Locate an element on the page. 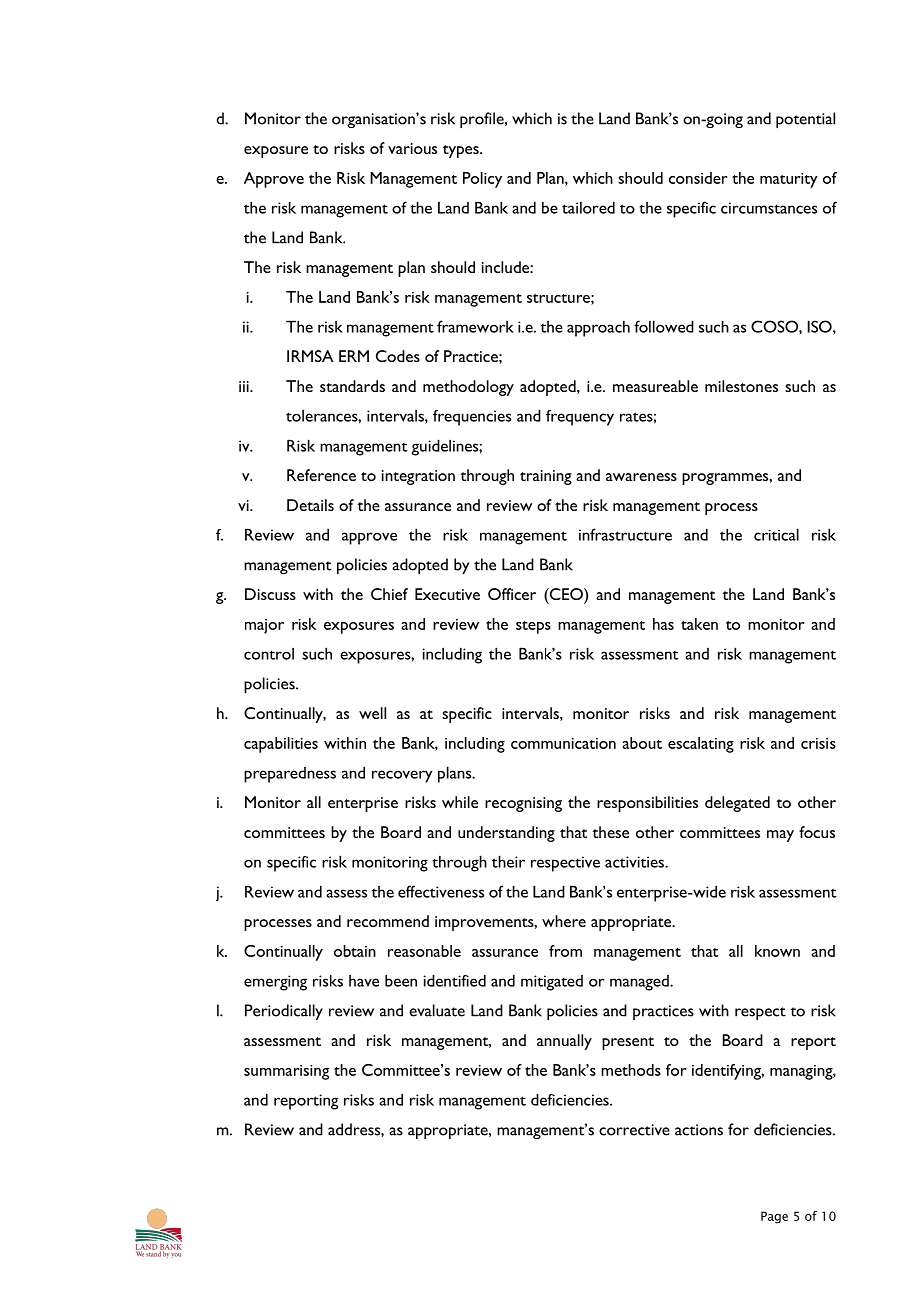  maturity is located at coordinates (789, 180).
